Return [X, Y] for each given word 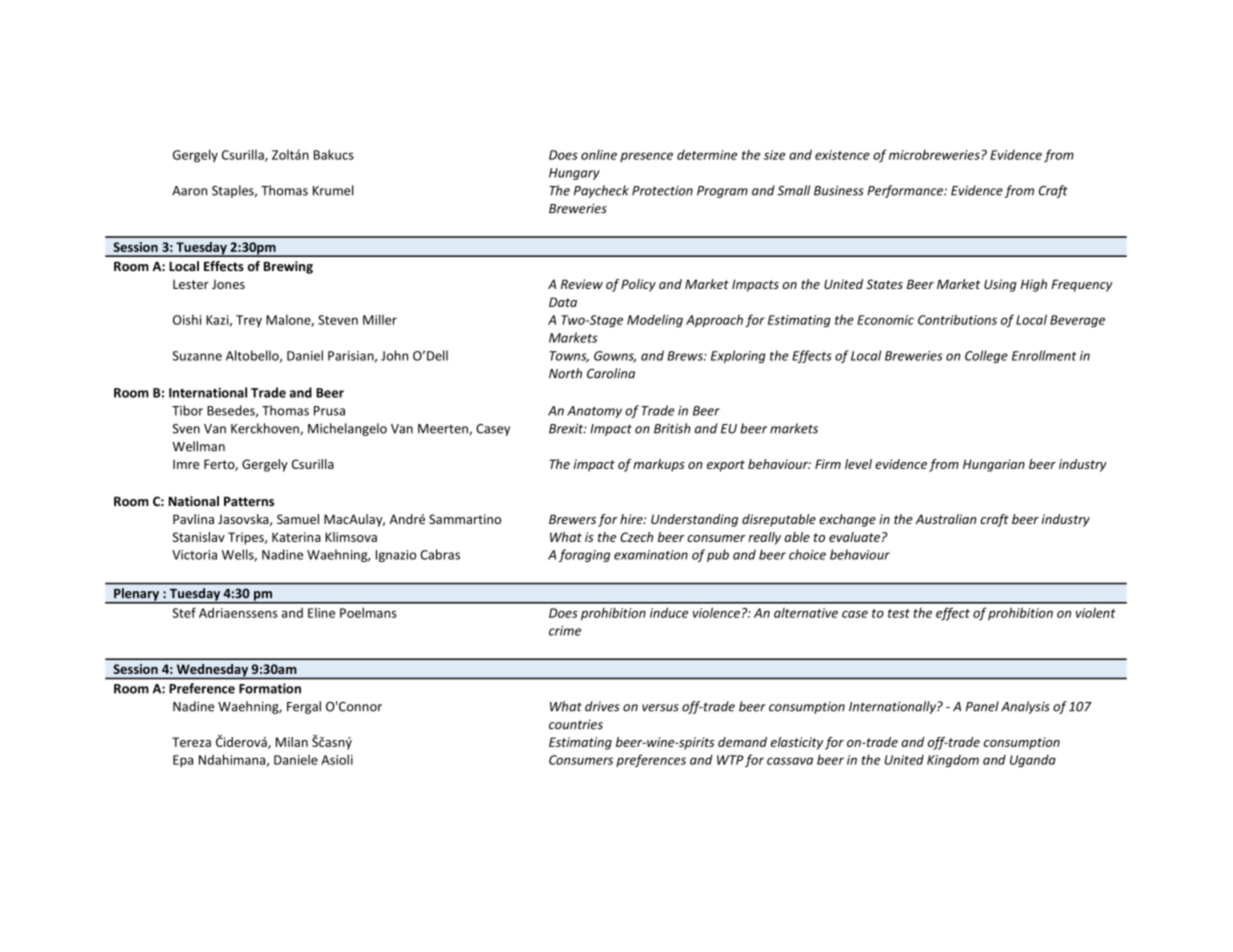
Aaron [189, 191]
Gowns [615, 357]
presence [646, 157]
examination [651, 555]
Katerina [296, 537]
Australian [945, 519]
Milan [292, 742]
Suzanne [197, 356]
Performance [906, 191]
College [986, 356]
